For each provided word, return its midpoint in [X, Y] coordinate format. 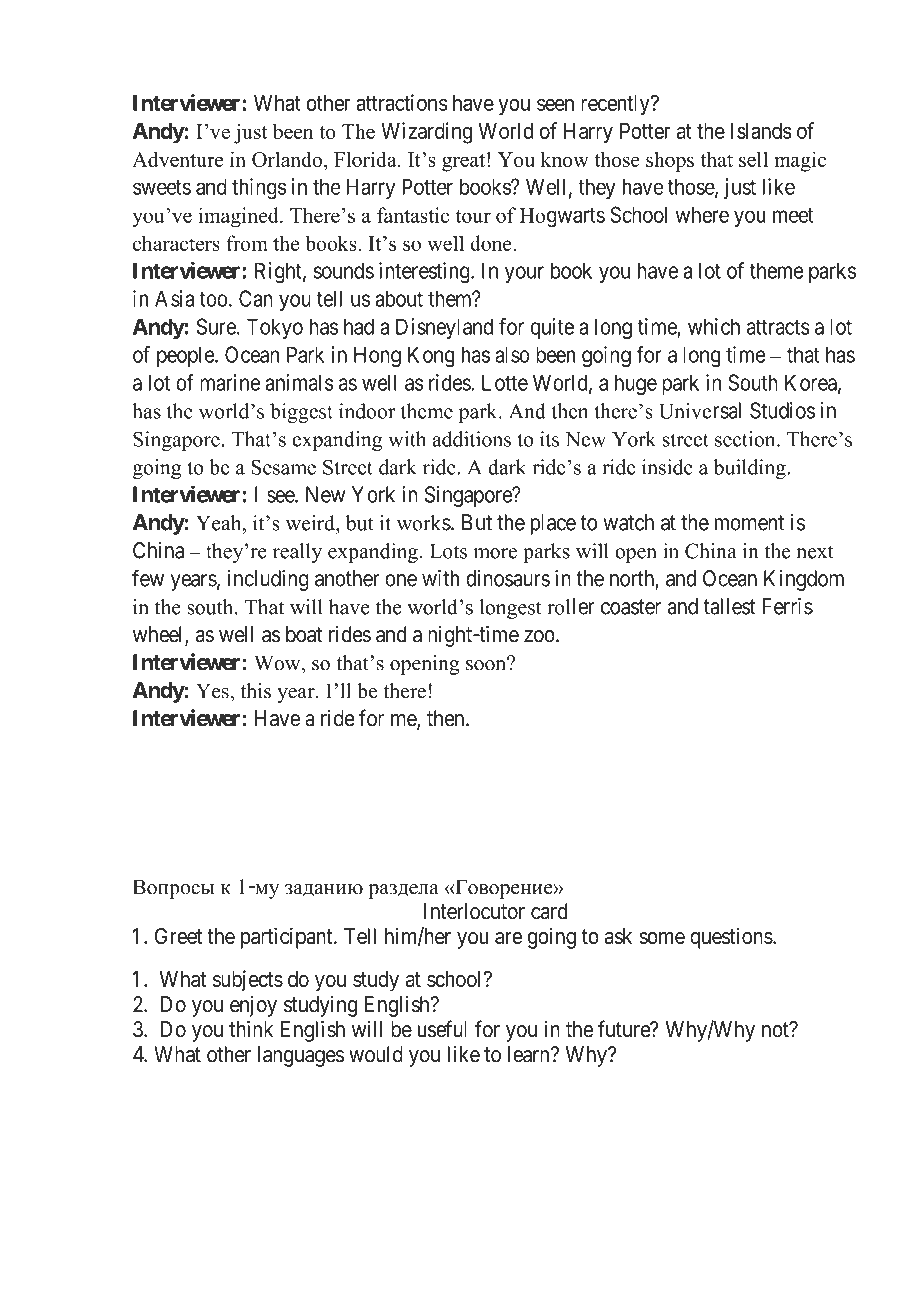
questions [731, 938]
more [495, 553]
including [268, 580]
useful [442, 1029]
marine [230, 382]
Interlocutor [474, 911]
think [251, 1029]
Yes [213, 691]
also [512, 354]
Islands [761, 131]
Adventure [177, 159]
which [714, 326]
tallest [730, 606]
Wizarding [426, 133]
